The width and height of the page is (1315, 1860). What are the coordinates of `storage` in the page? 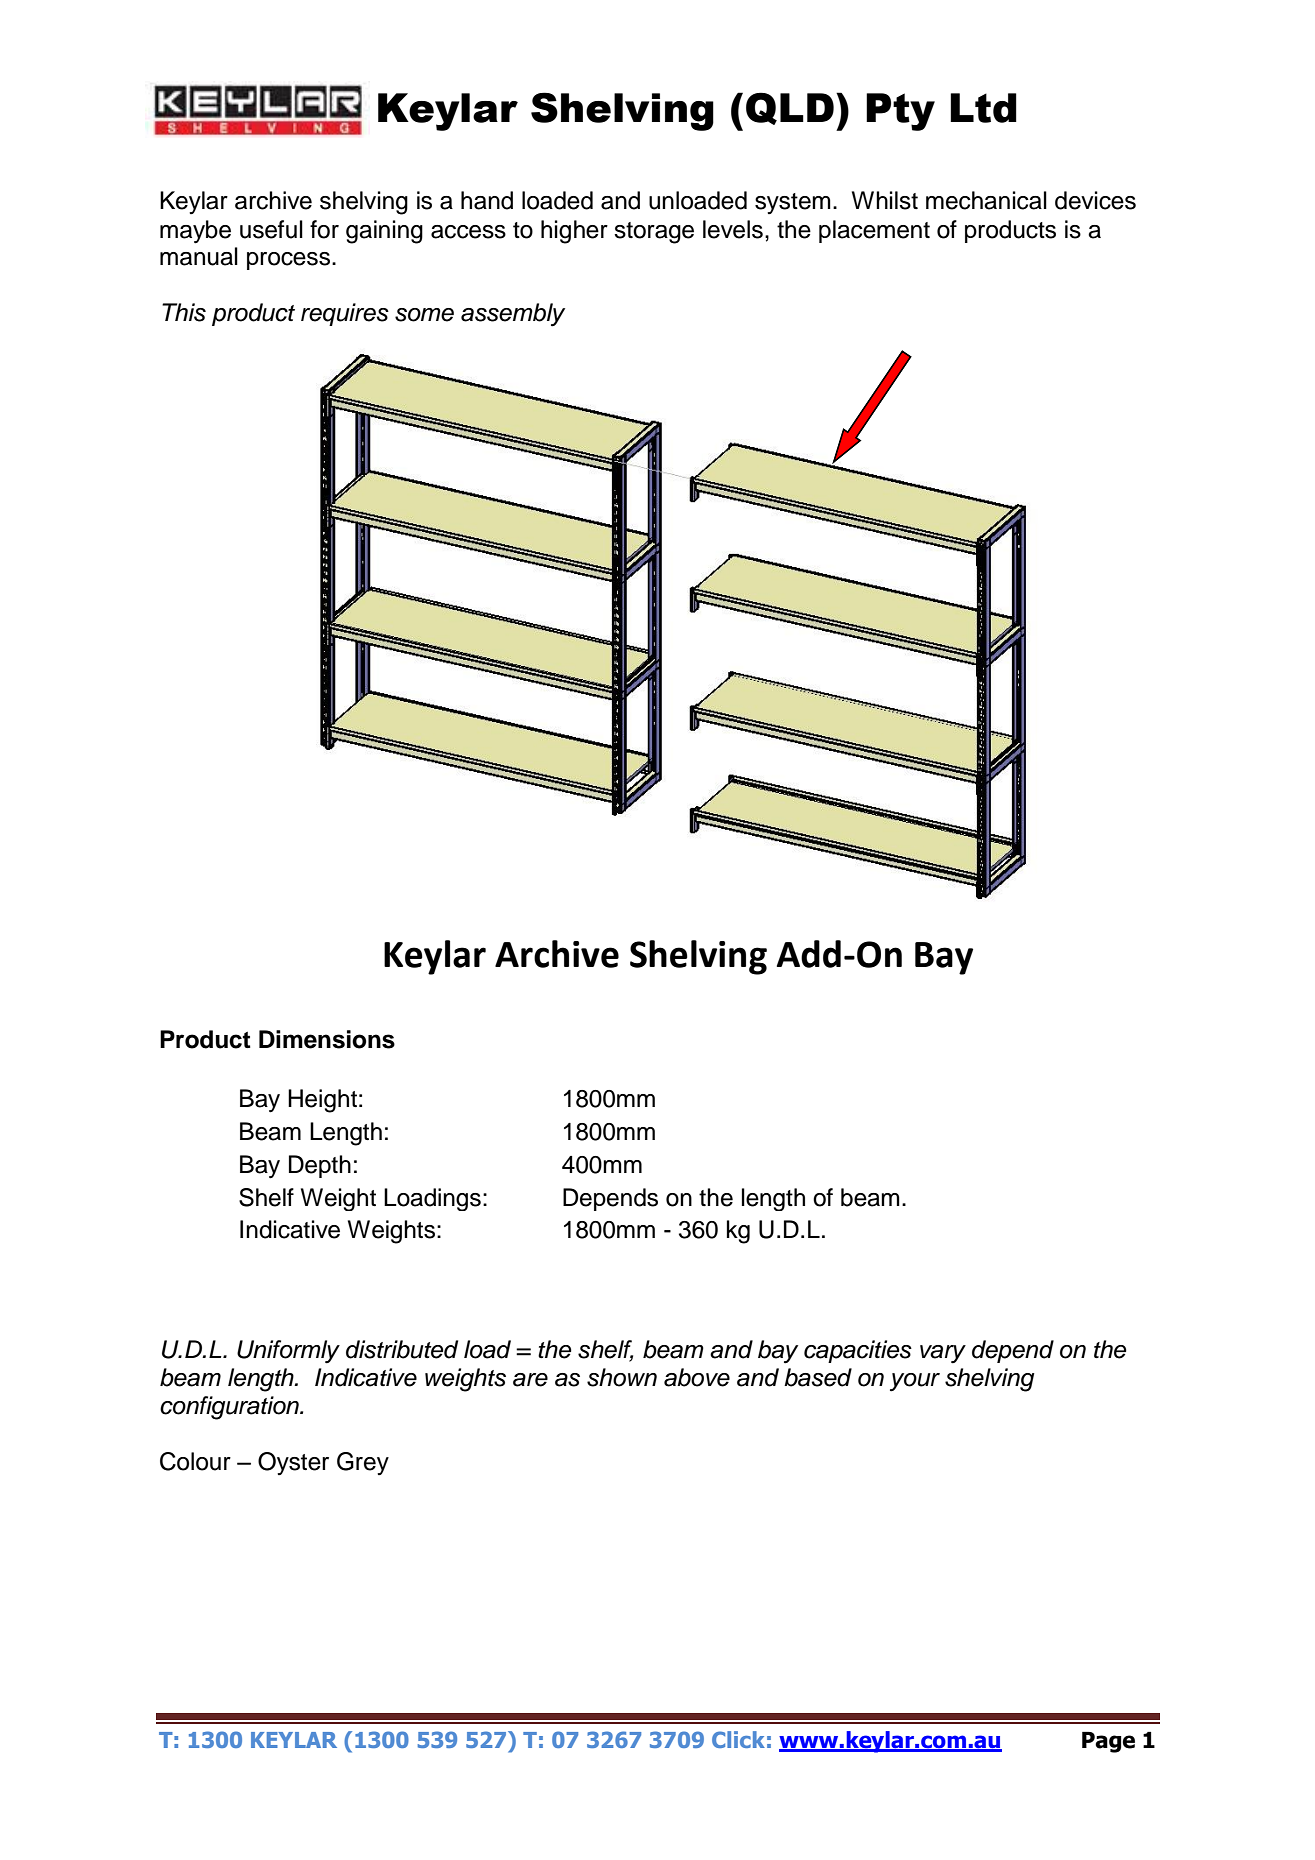 It's located at (654, 233).
